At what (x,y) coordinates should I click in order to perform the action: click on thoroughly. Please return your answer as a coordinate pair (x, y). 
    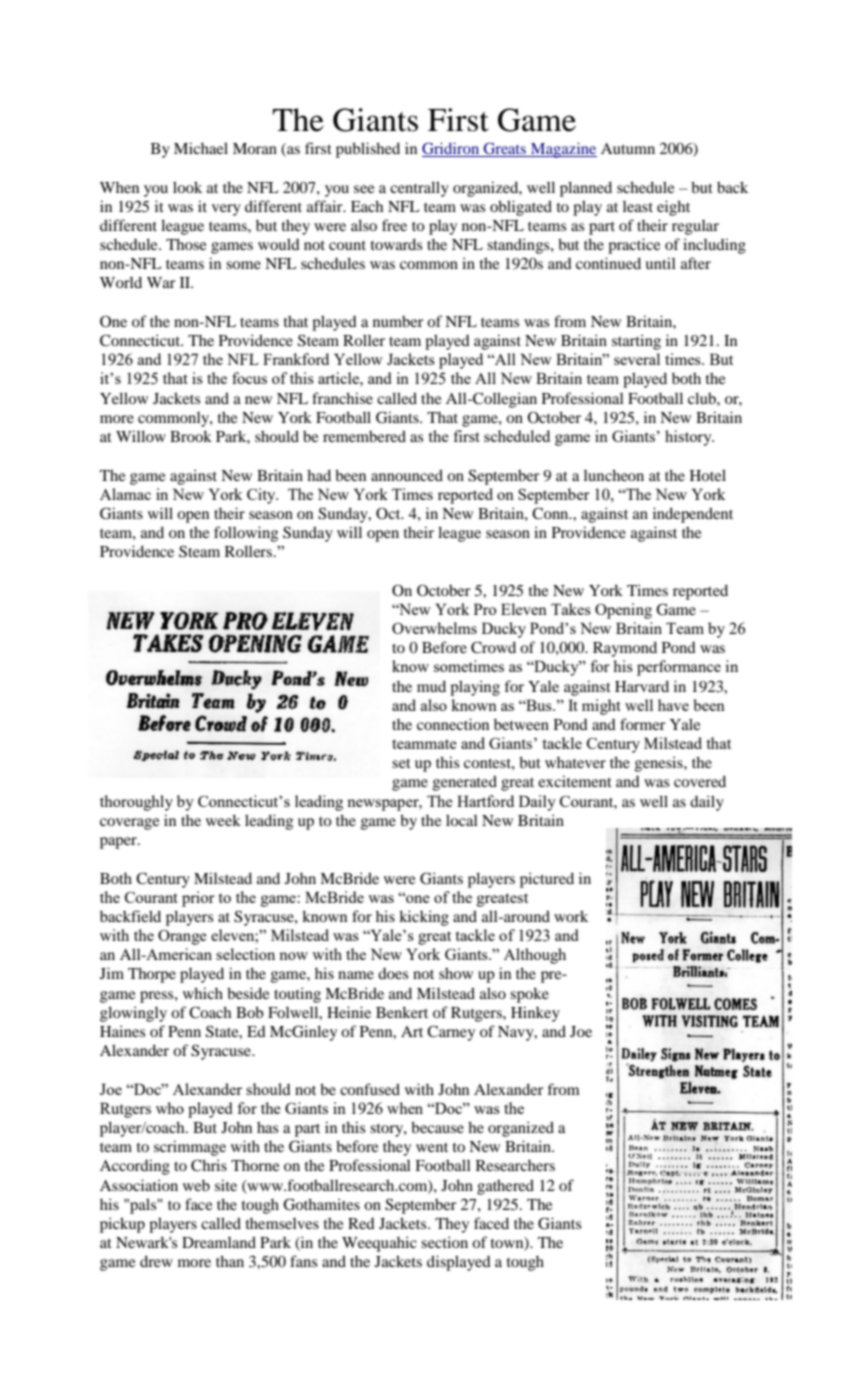
    Looking at the image, I should click on (136, 803).
